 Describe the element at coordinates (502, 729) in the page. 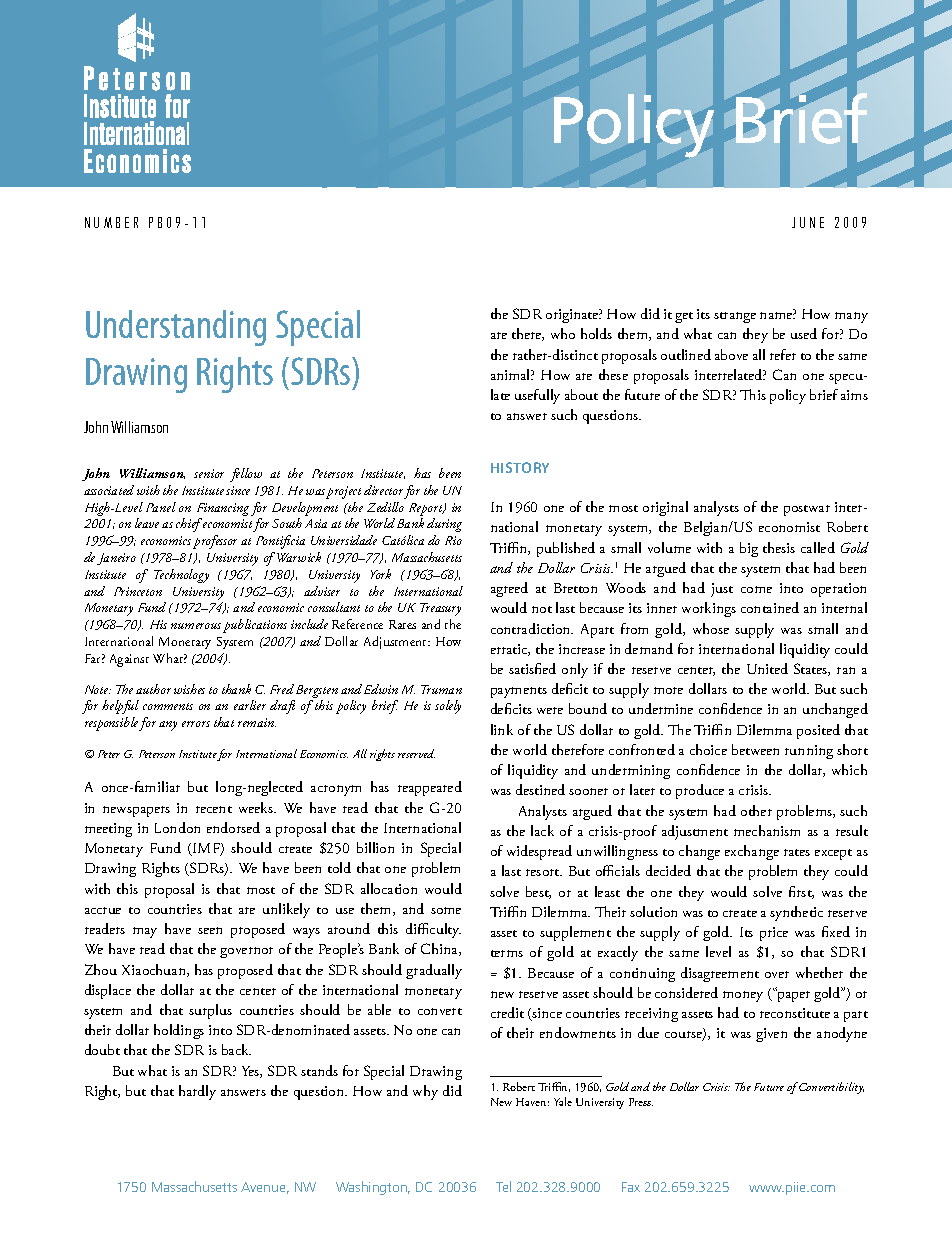

I see `link` at that location.
